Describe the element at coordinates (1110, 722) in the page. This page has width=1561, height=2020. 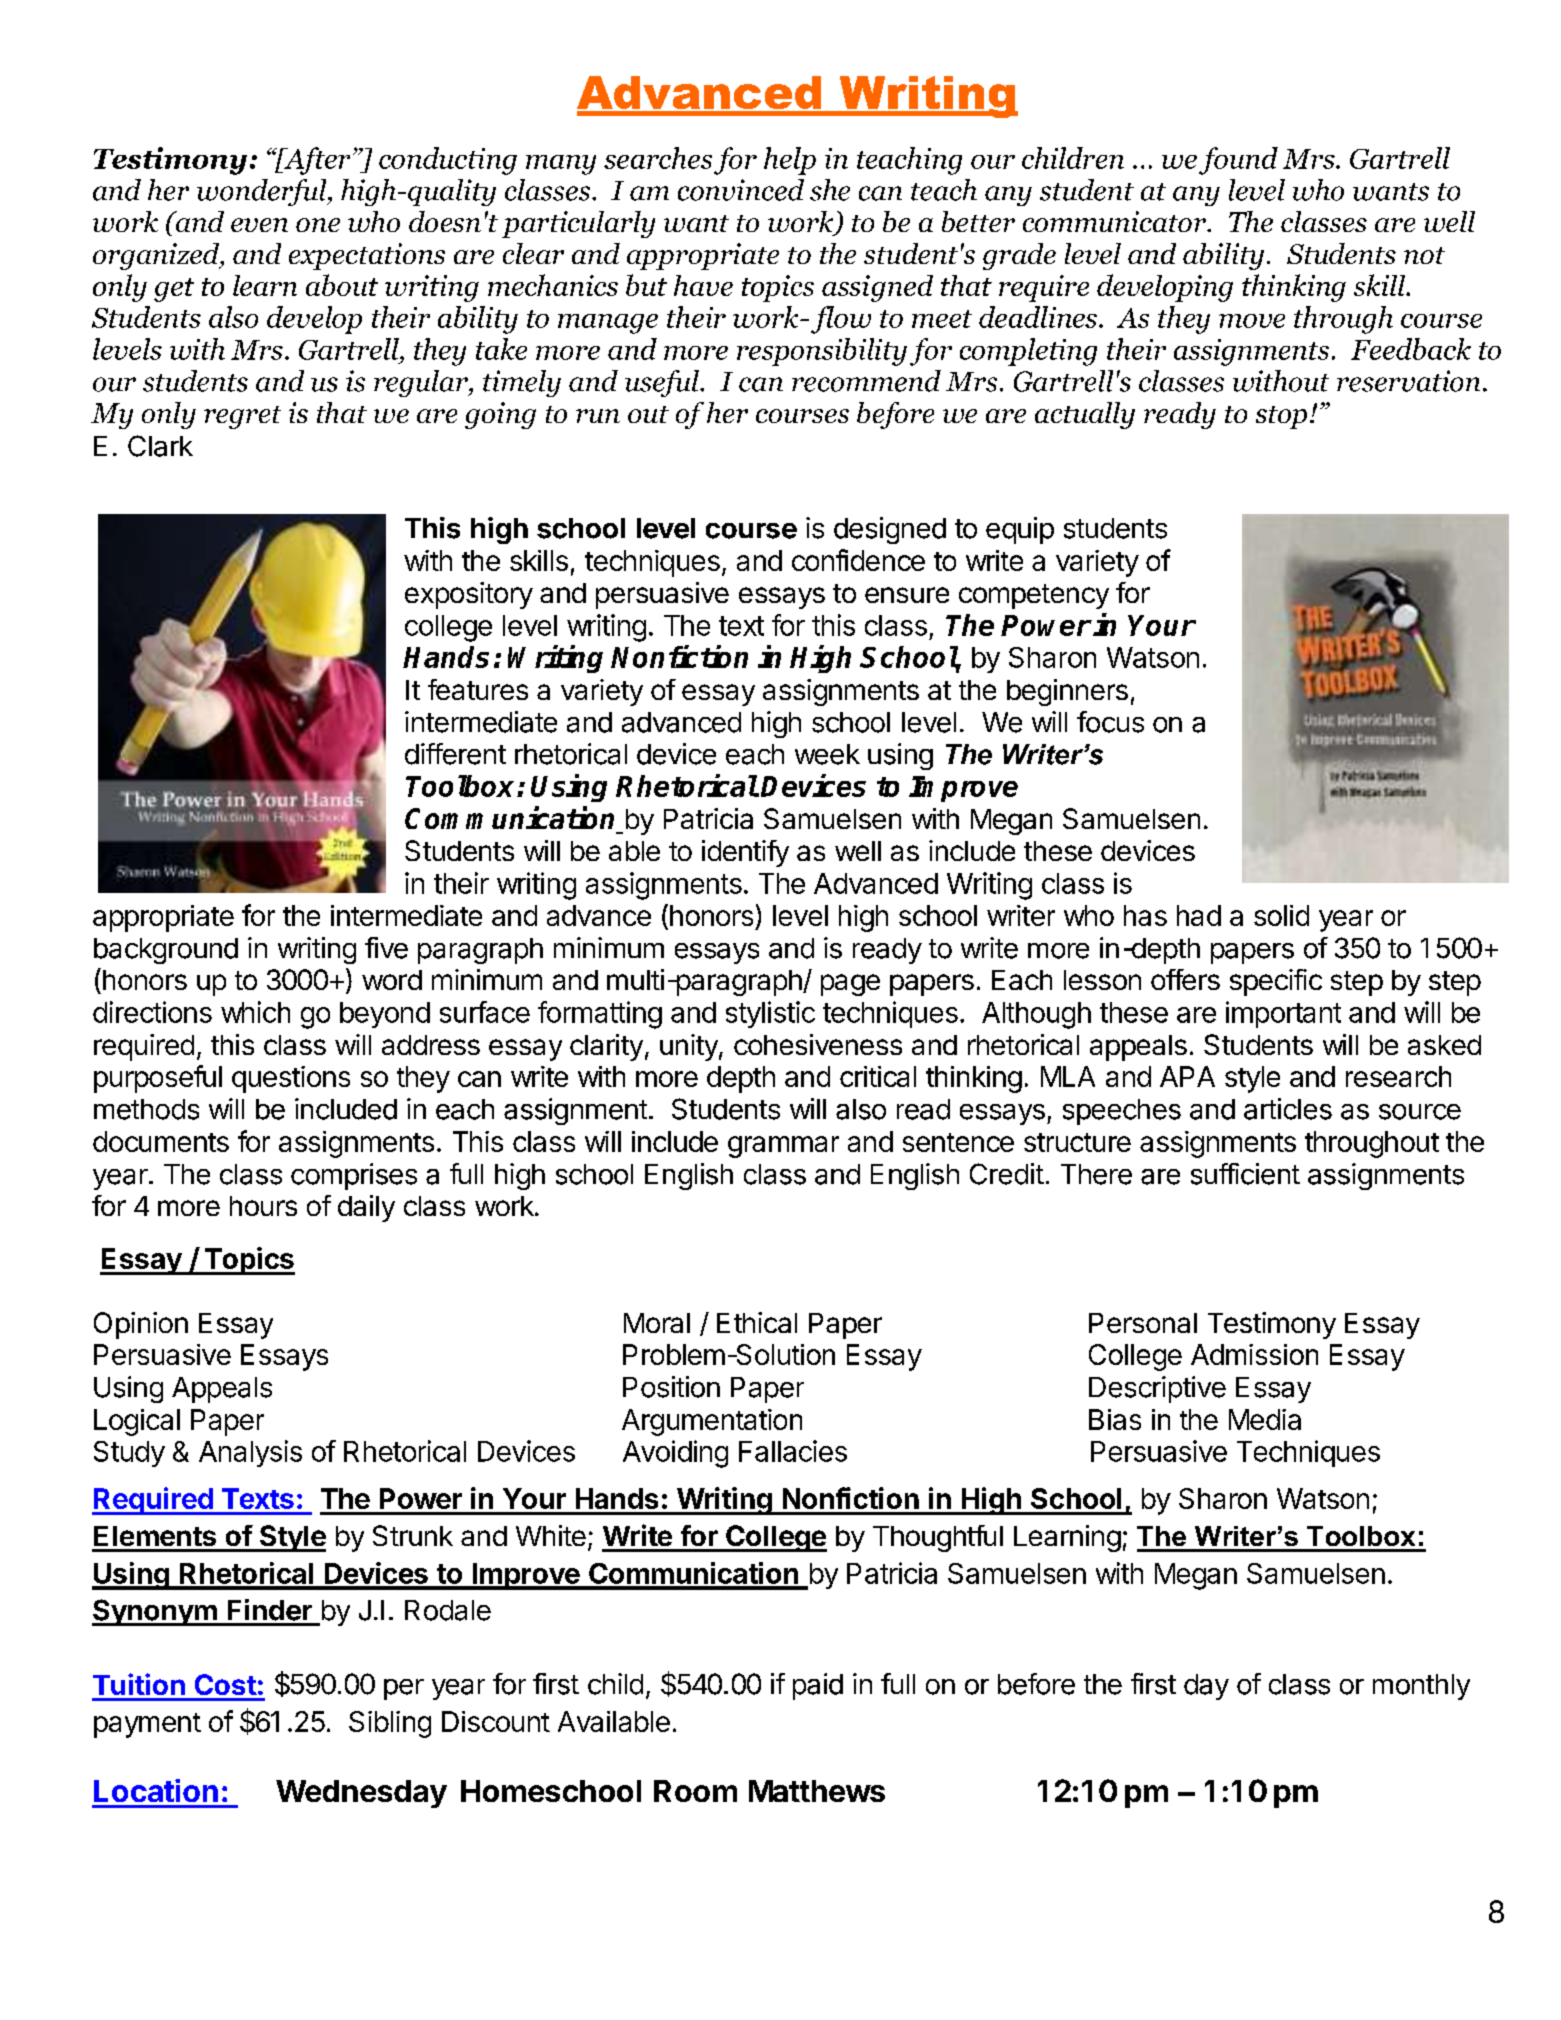
I see `focus` at that location.
